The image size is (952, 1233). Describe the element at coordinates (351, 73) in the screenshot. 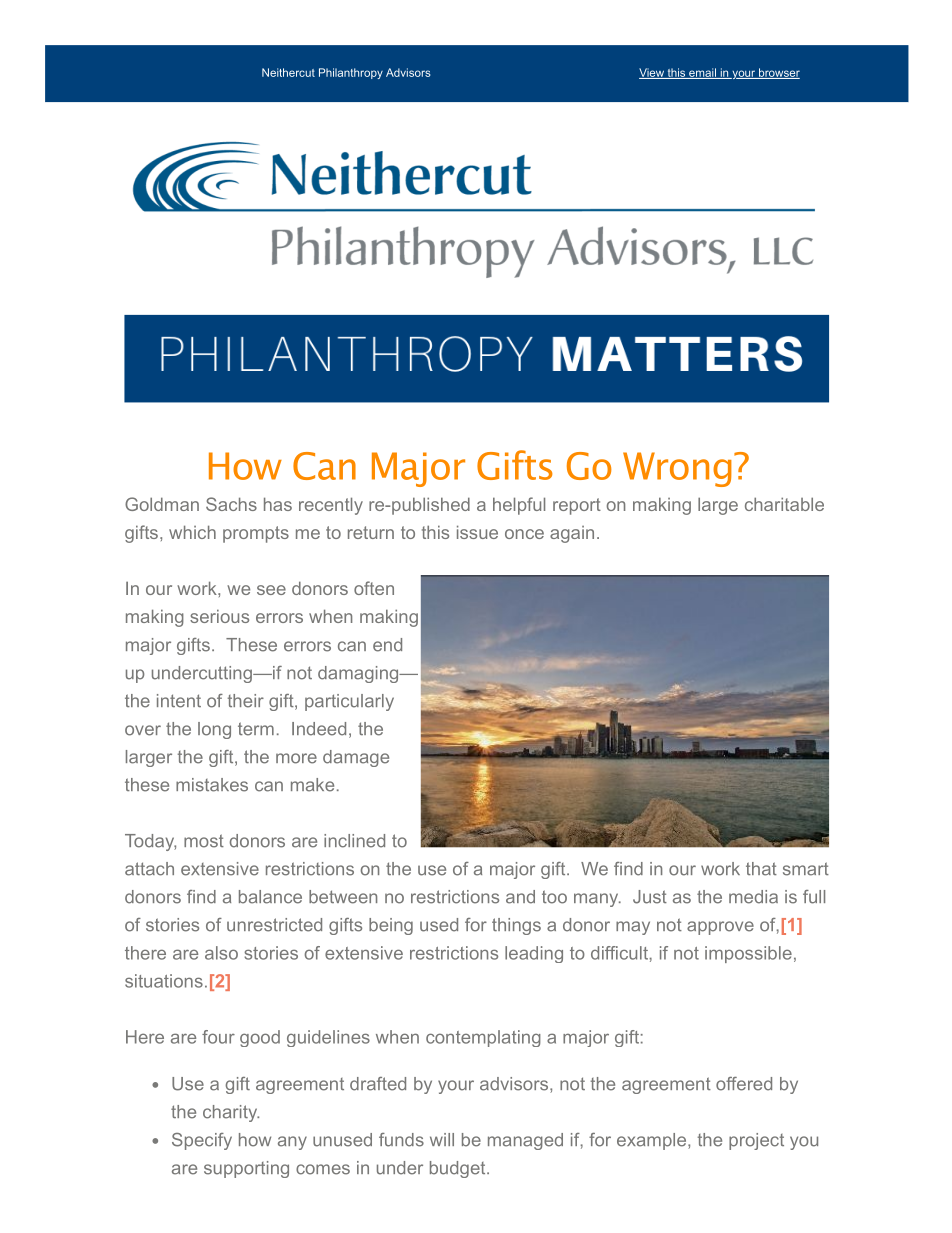

I see `Philanthropy` at that location.
